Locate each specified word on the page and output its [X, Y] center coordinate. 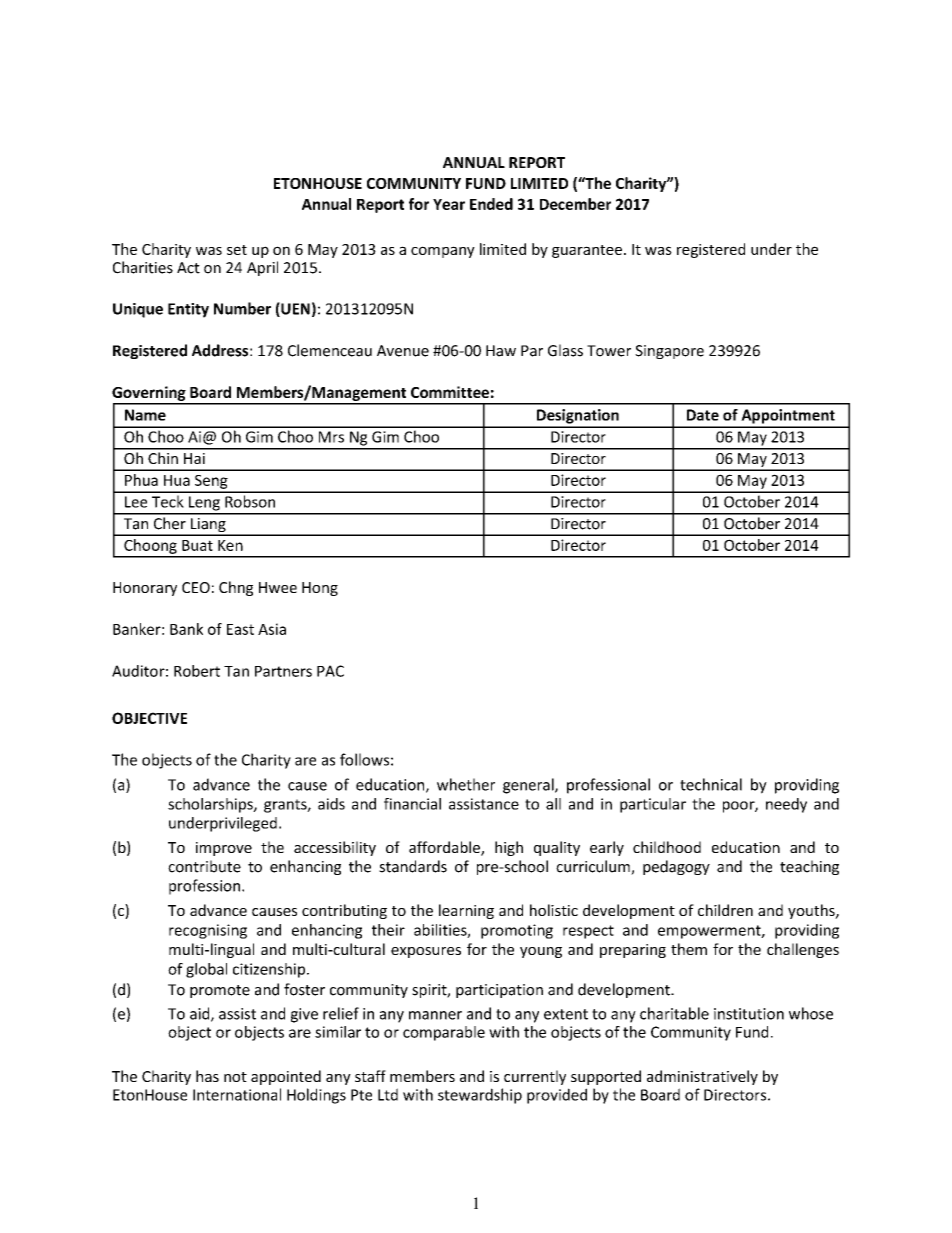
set [237, 250]
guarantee [587, 251]
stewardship [480, 1096]
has [207, 1076]
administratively [702, 1077]
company [443, 252]
